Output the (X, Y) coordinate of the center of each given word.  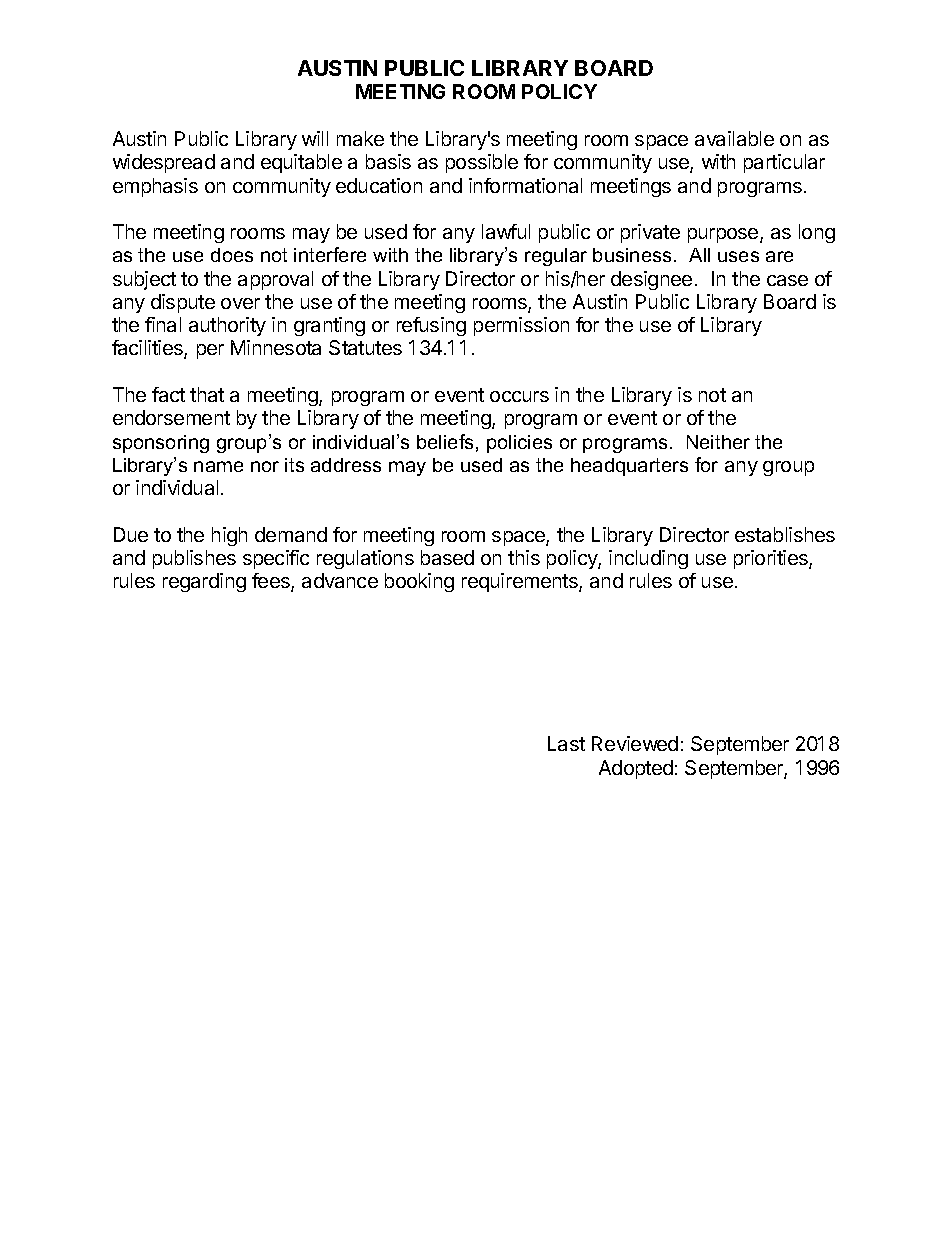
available (734, 138)
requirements (521, 582)
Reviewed (635, 743)
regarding (204, 582)
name (218, 466)
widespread (164, 163)
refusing (431, 326)
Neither (718, 442)
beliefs (445, 441)
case (787, 280)
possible (482, 163)
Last (566, 743)
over (240, 303)
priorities (772, 559)
